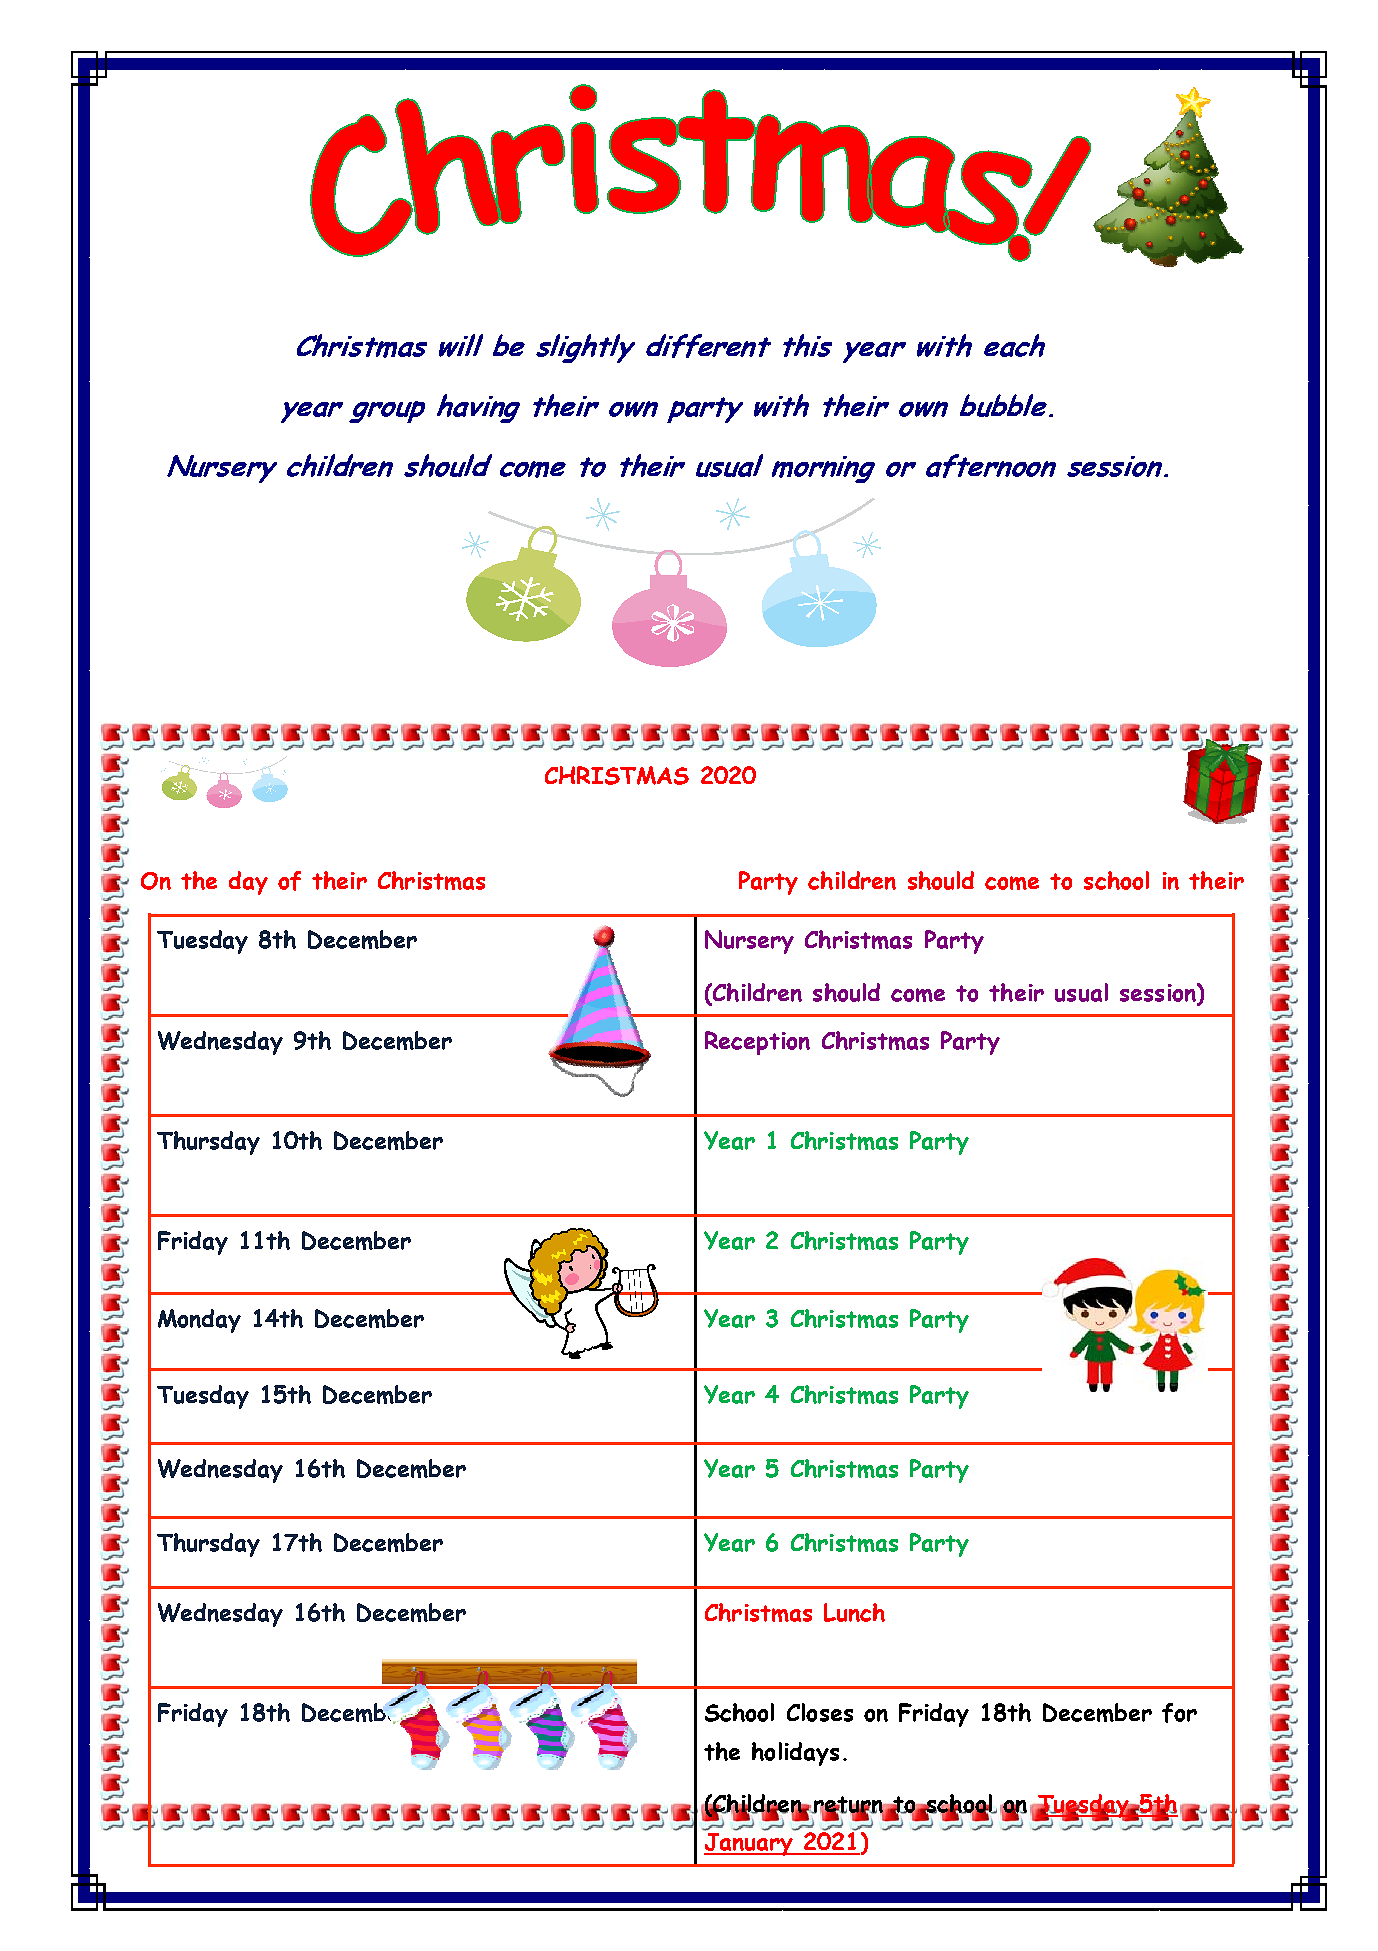 The image size is (1378, 1951). Describe the element at coordinates (757, 1043) in the screenshot. I see `Reception` at that location.
